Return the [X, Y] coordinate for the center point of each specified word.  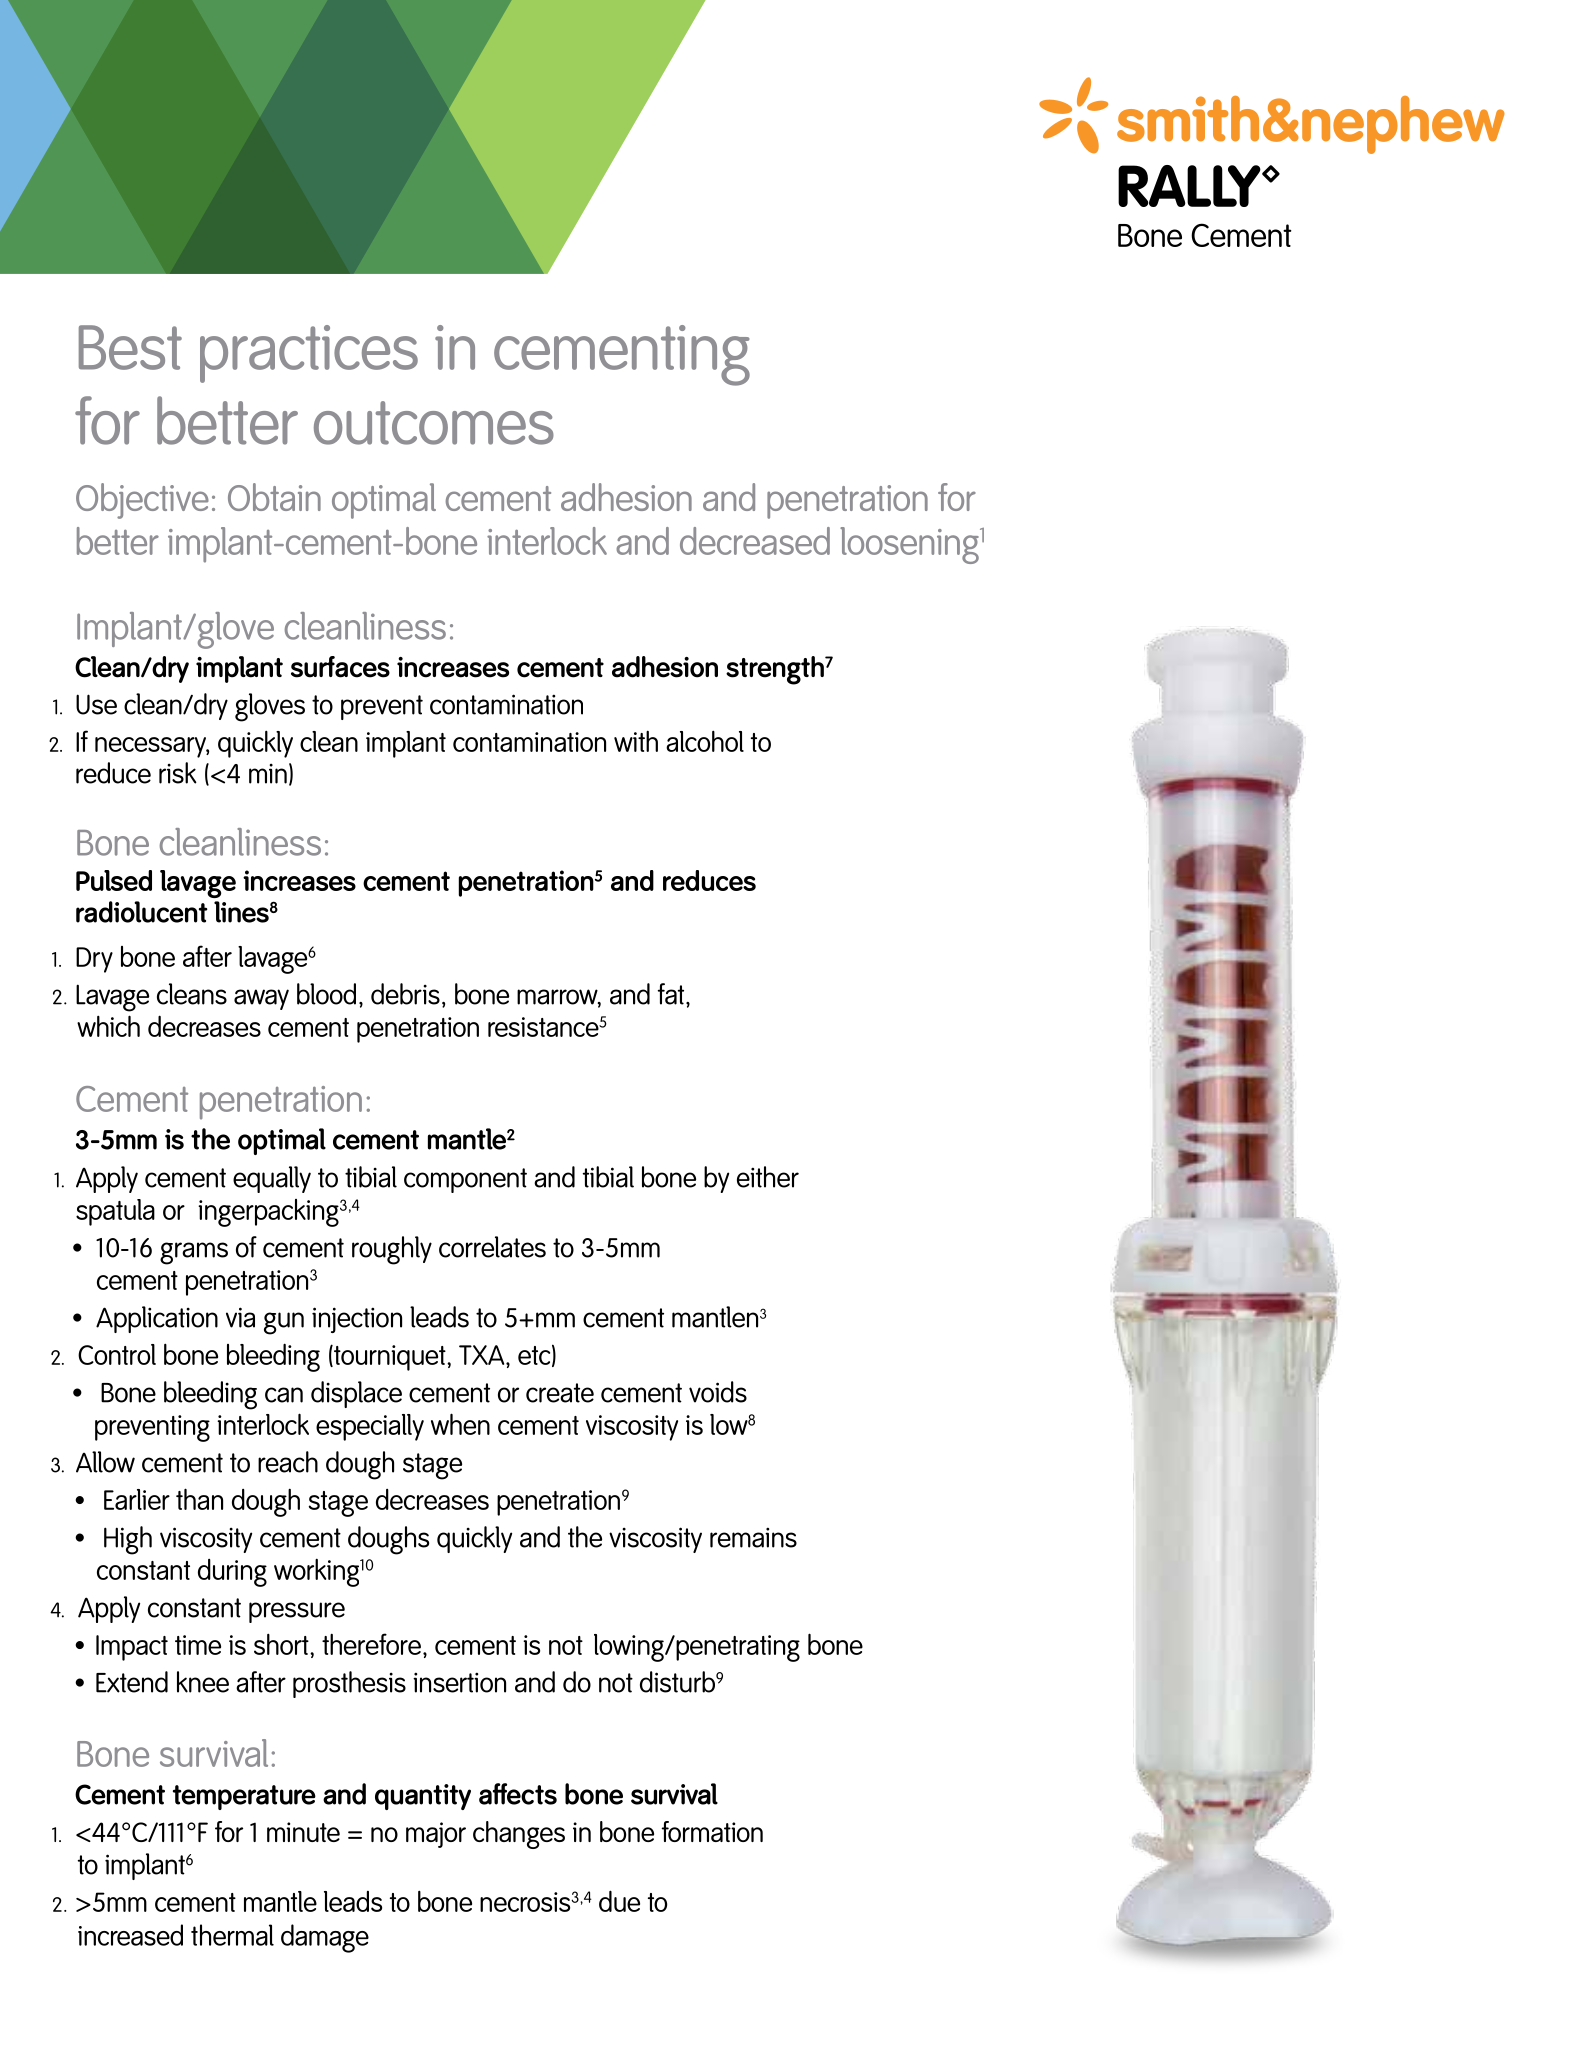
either [768, 1177]
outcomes [434, 423]
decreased [755, 541]
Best [130, 347]
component [465, 1180]
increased [130, 1935]
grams [194, 1253]
